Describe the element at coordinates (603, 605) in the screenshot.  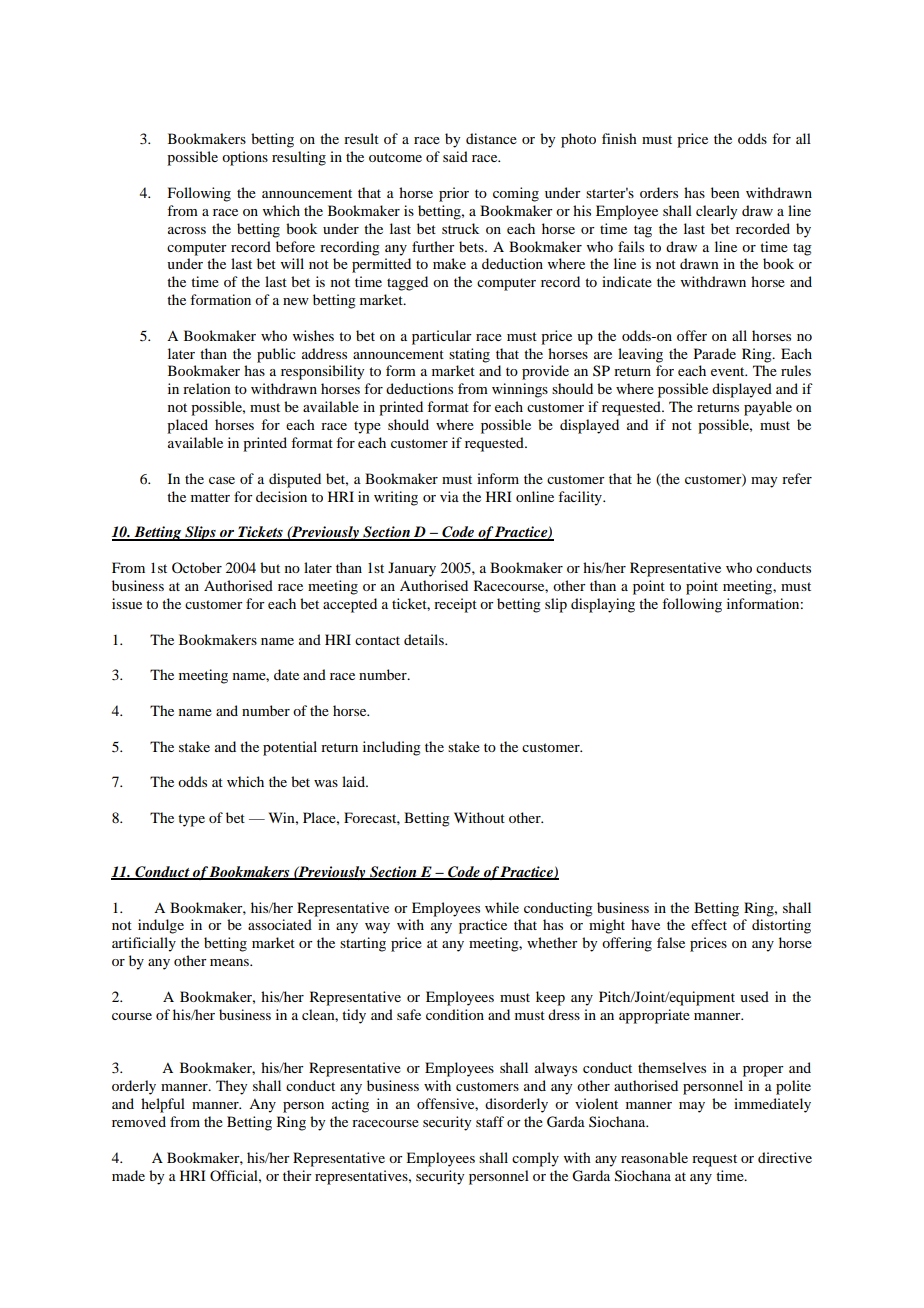
I see `displaying` at that location.
